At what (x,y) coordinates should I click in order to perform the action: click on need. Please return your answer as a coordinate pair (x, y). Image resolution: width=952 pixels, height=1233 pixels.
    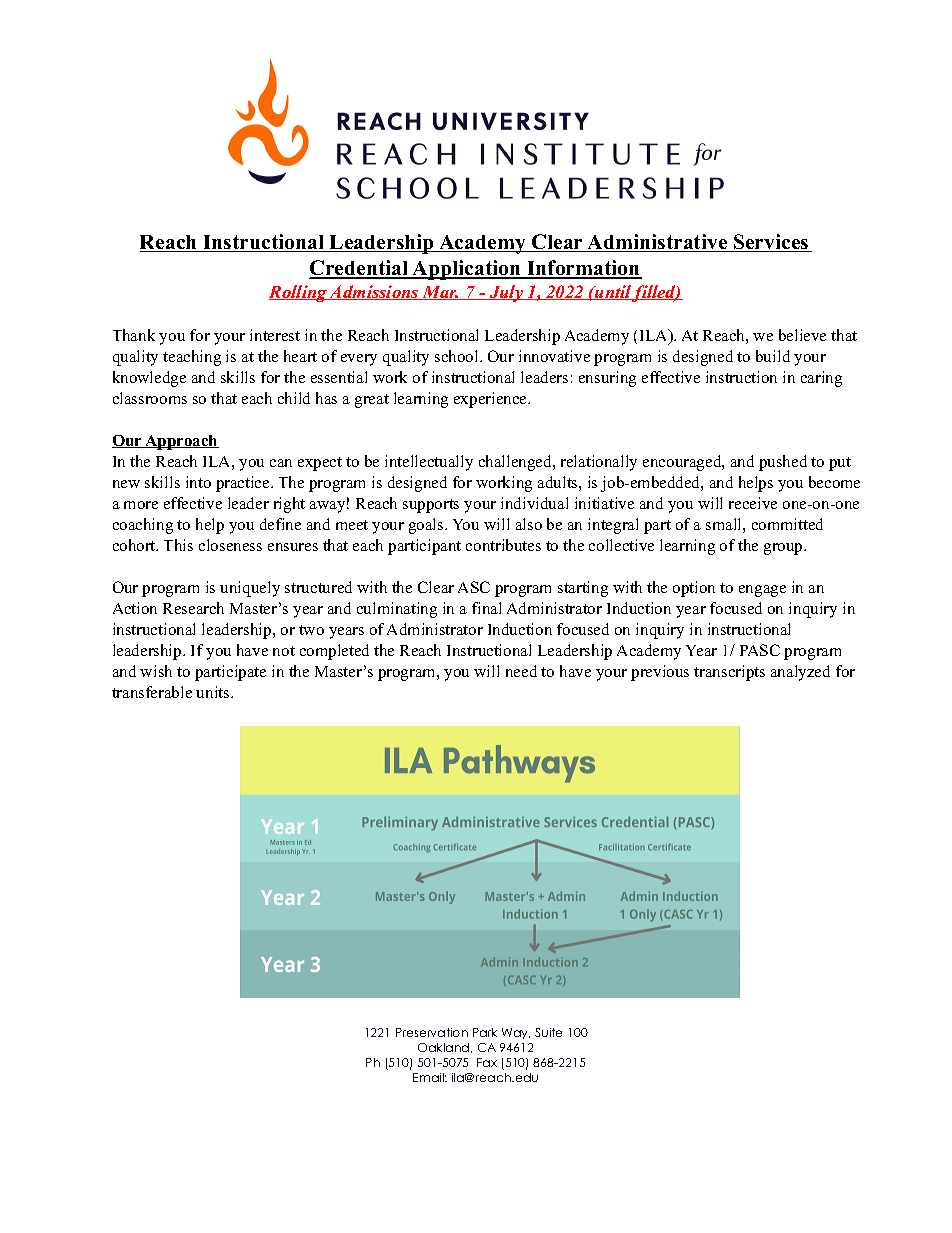
    Looking at the image, I should click on (521, 671).
